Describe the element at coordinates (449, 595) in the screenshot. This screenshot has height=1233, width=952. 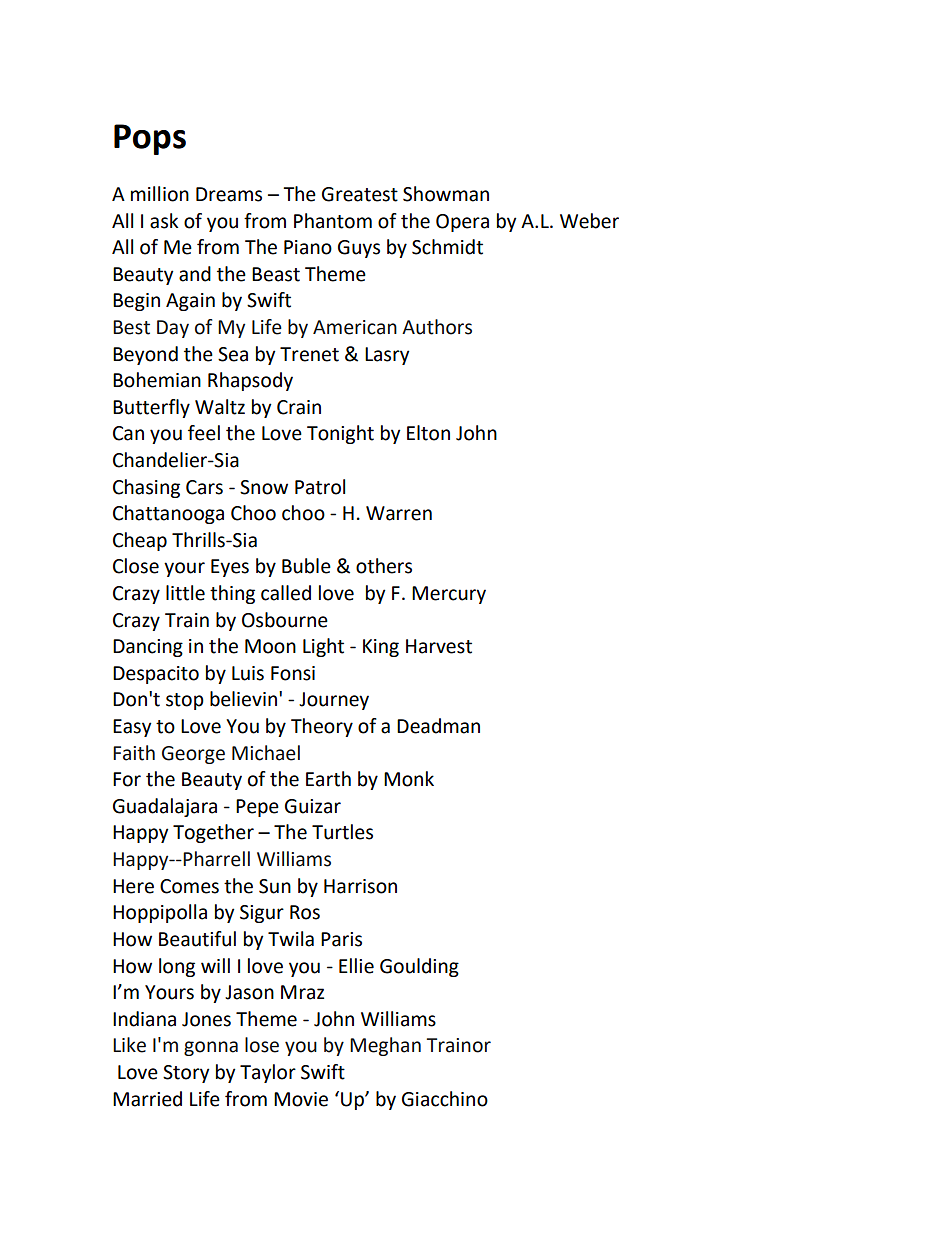
I see `Mercury` at that location.
